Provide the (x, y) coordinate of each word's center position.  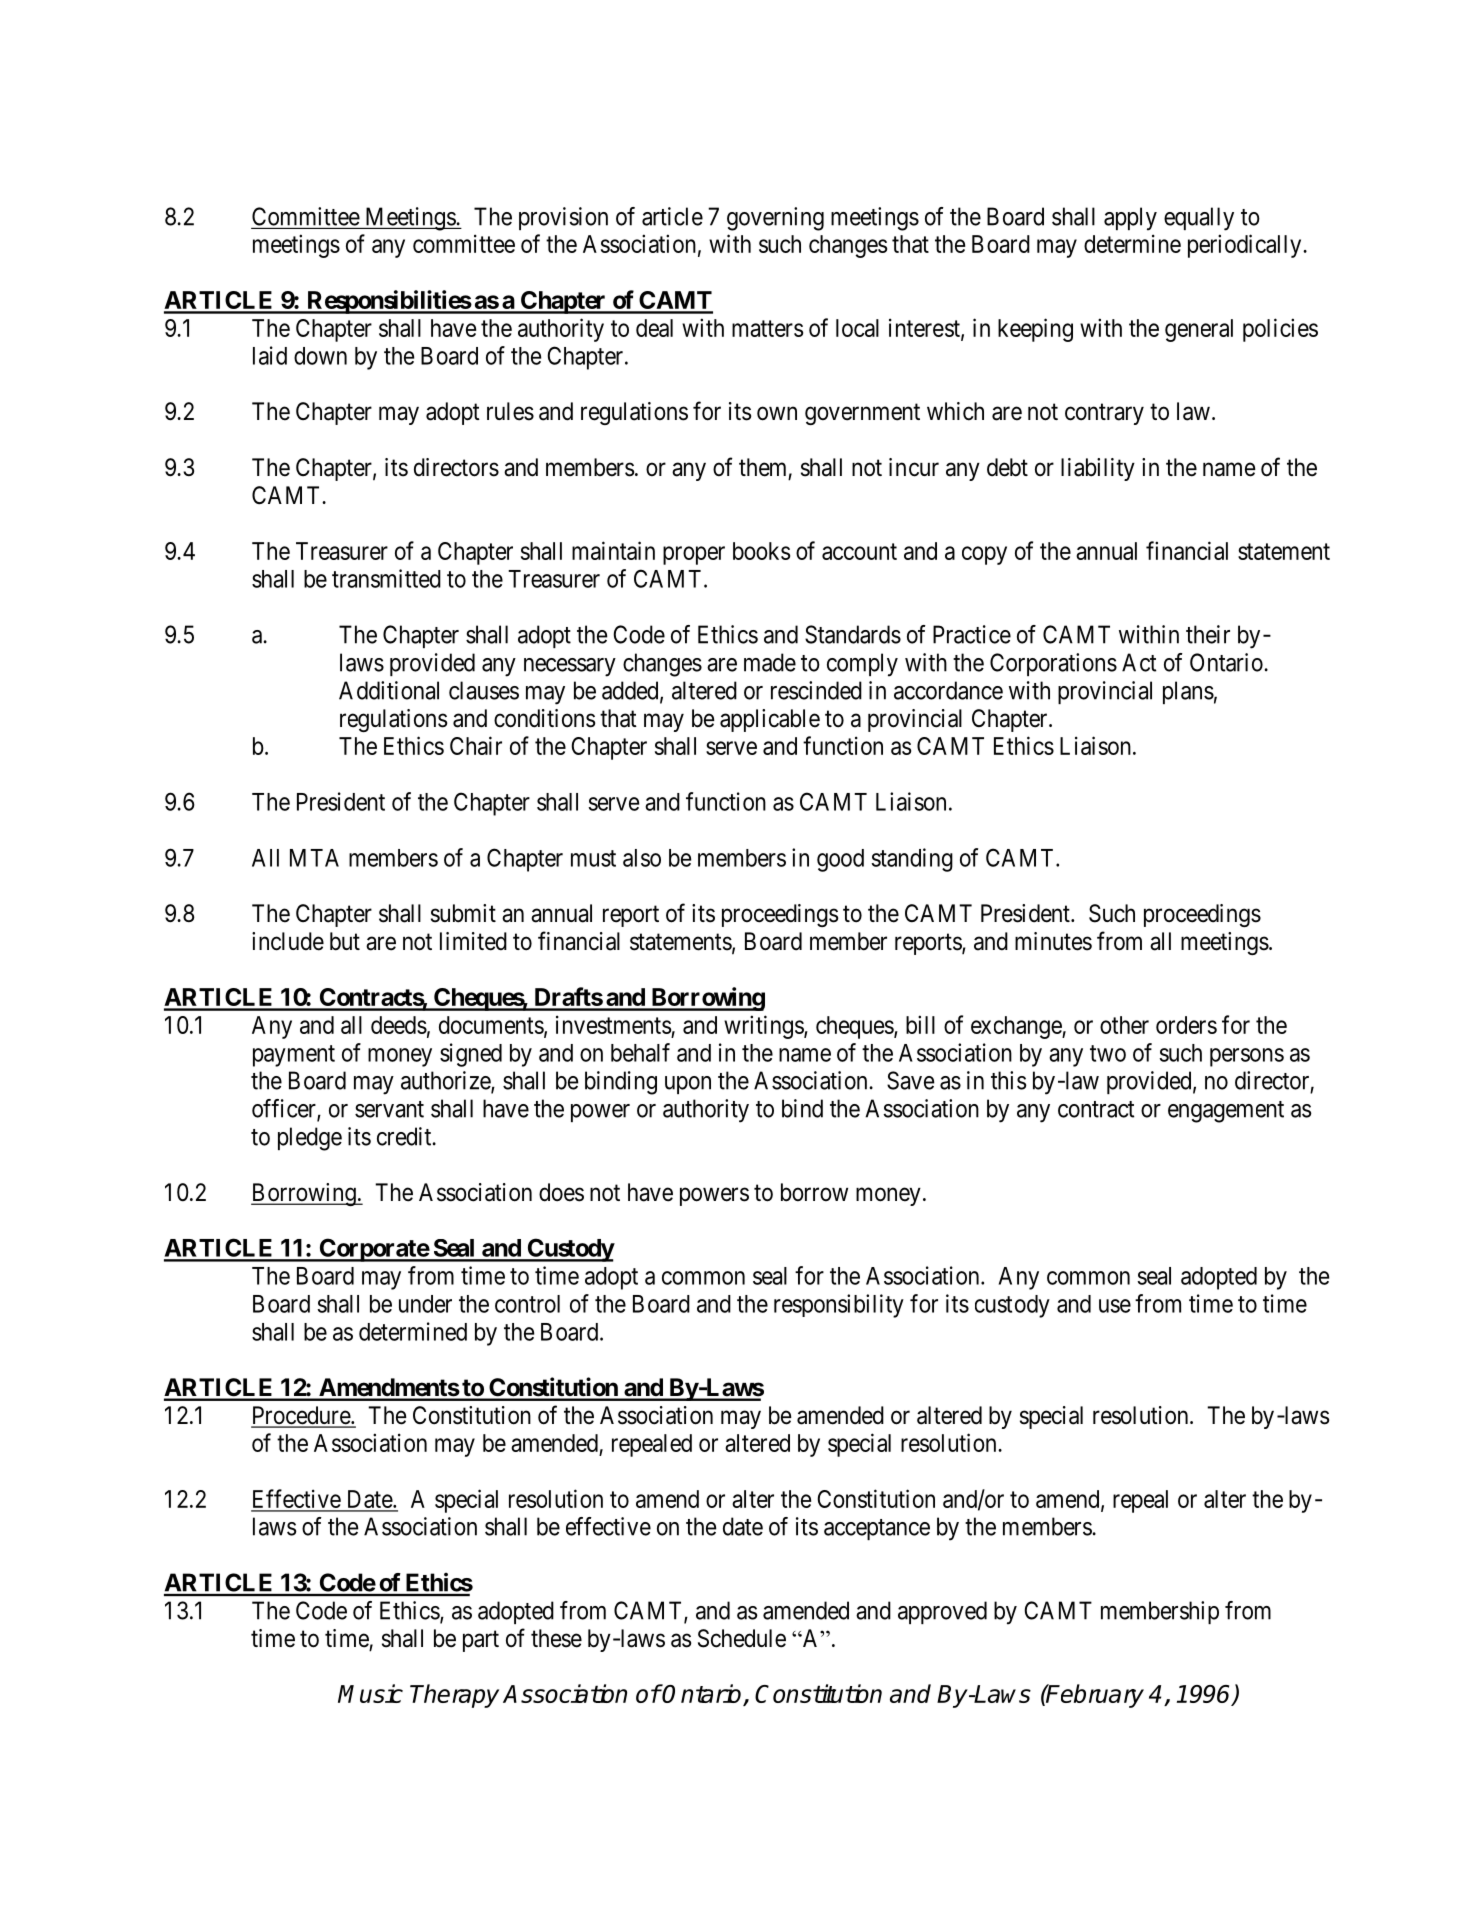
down (320, 356)
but (345, 941)
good (840, 860)
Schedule (742, 1638)
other (1124, 1025)
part (481, 1641)
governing (775, 219)
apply (1130, 219)
